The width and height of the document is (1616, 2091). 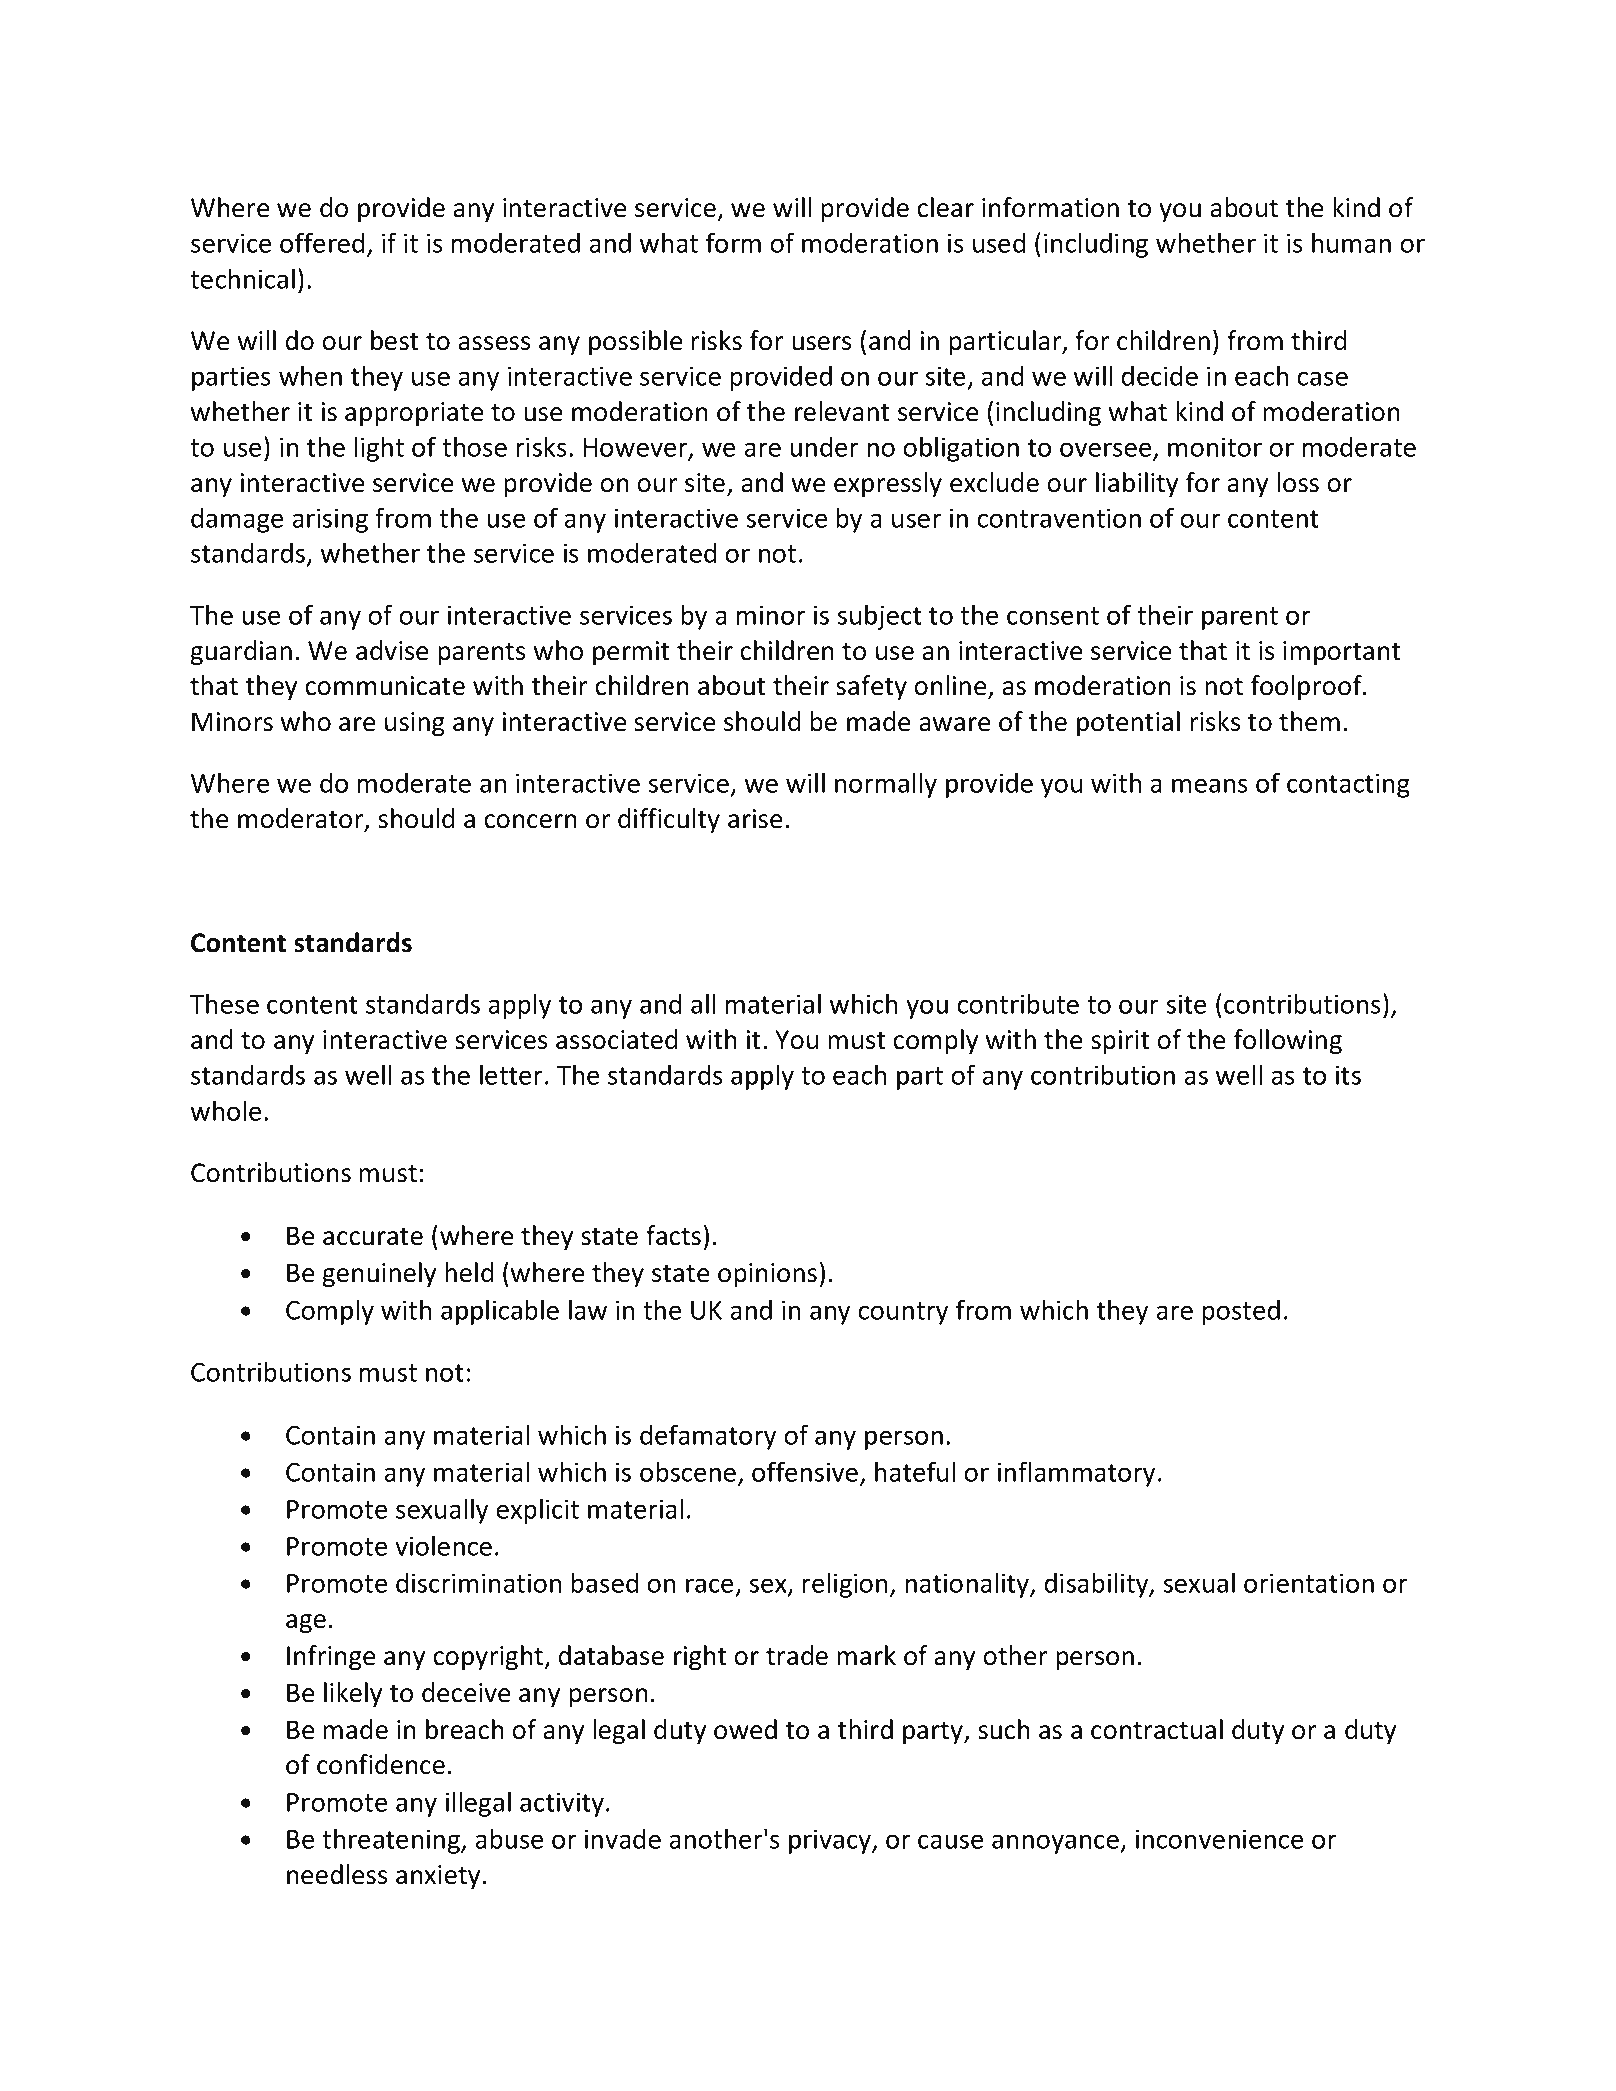 What do you see at coordinates (1351, 242) in the document?
I see `human` at bounding box center [1351, 242].
